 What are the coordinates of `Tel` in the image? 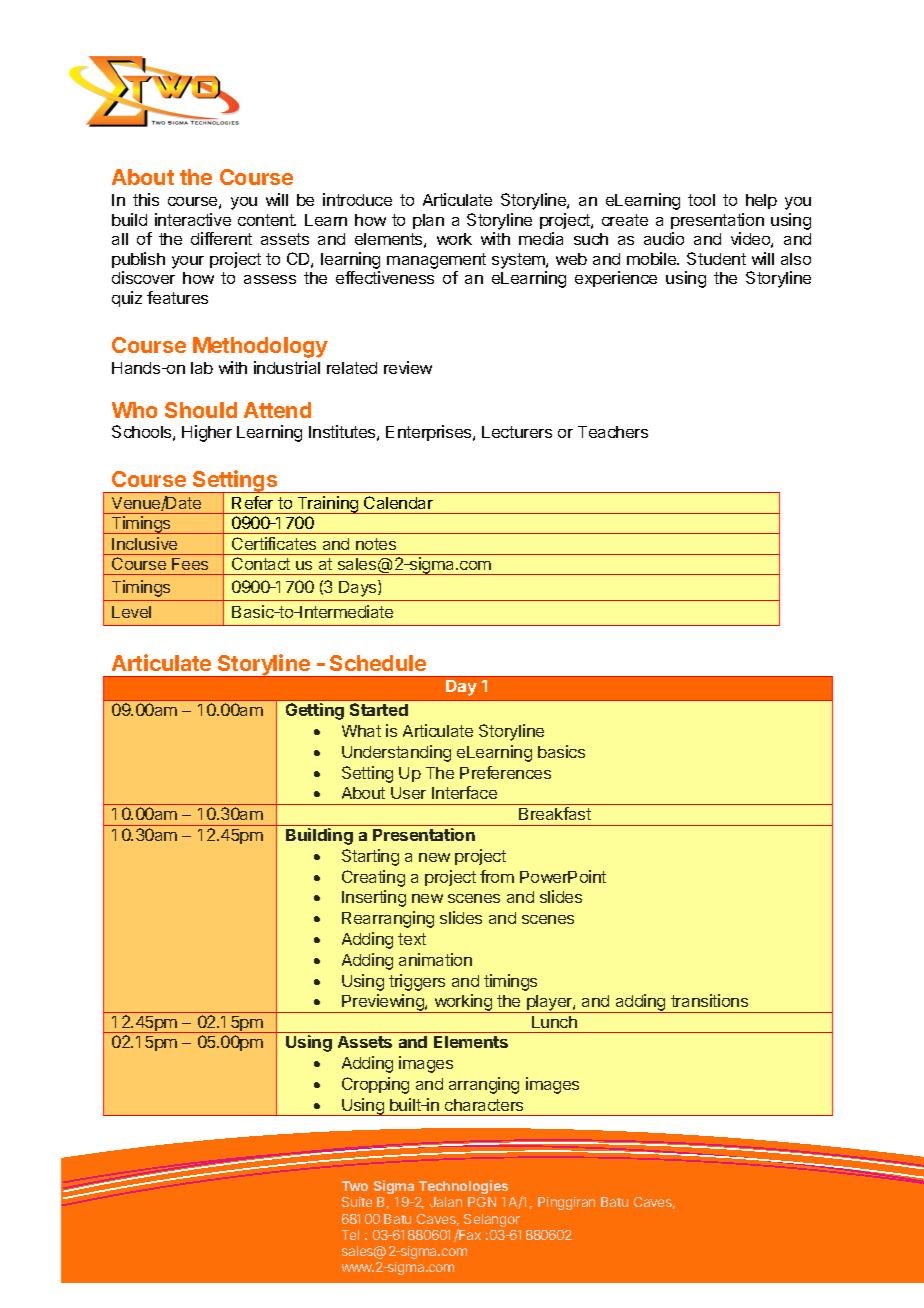 It's located at (350, 1235).
